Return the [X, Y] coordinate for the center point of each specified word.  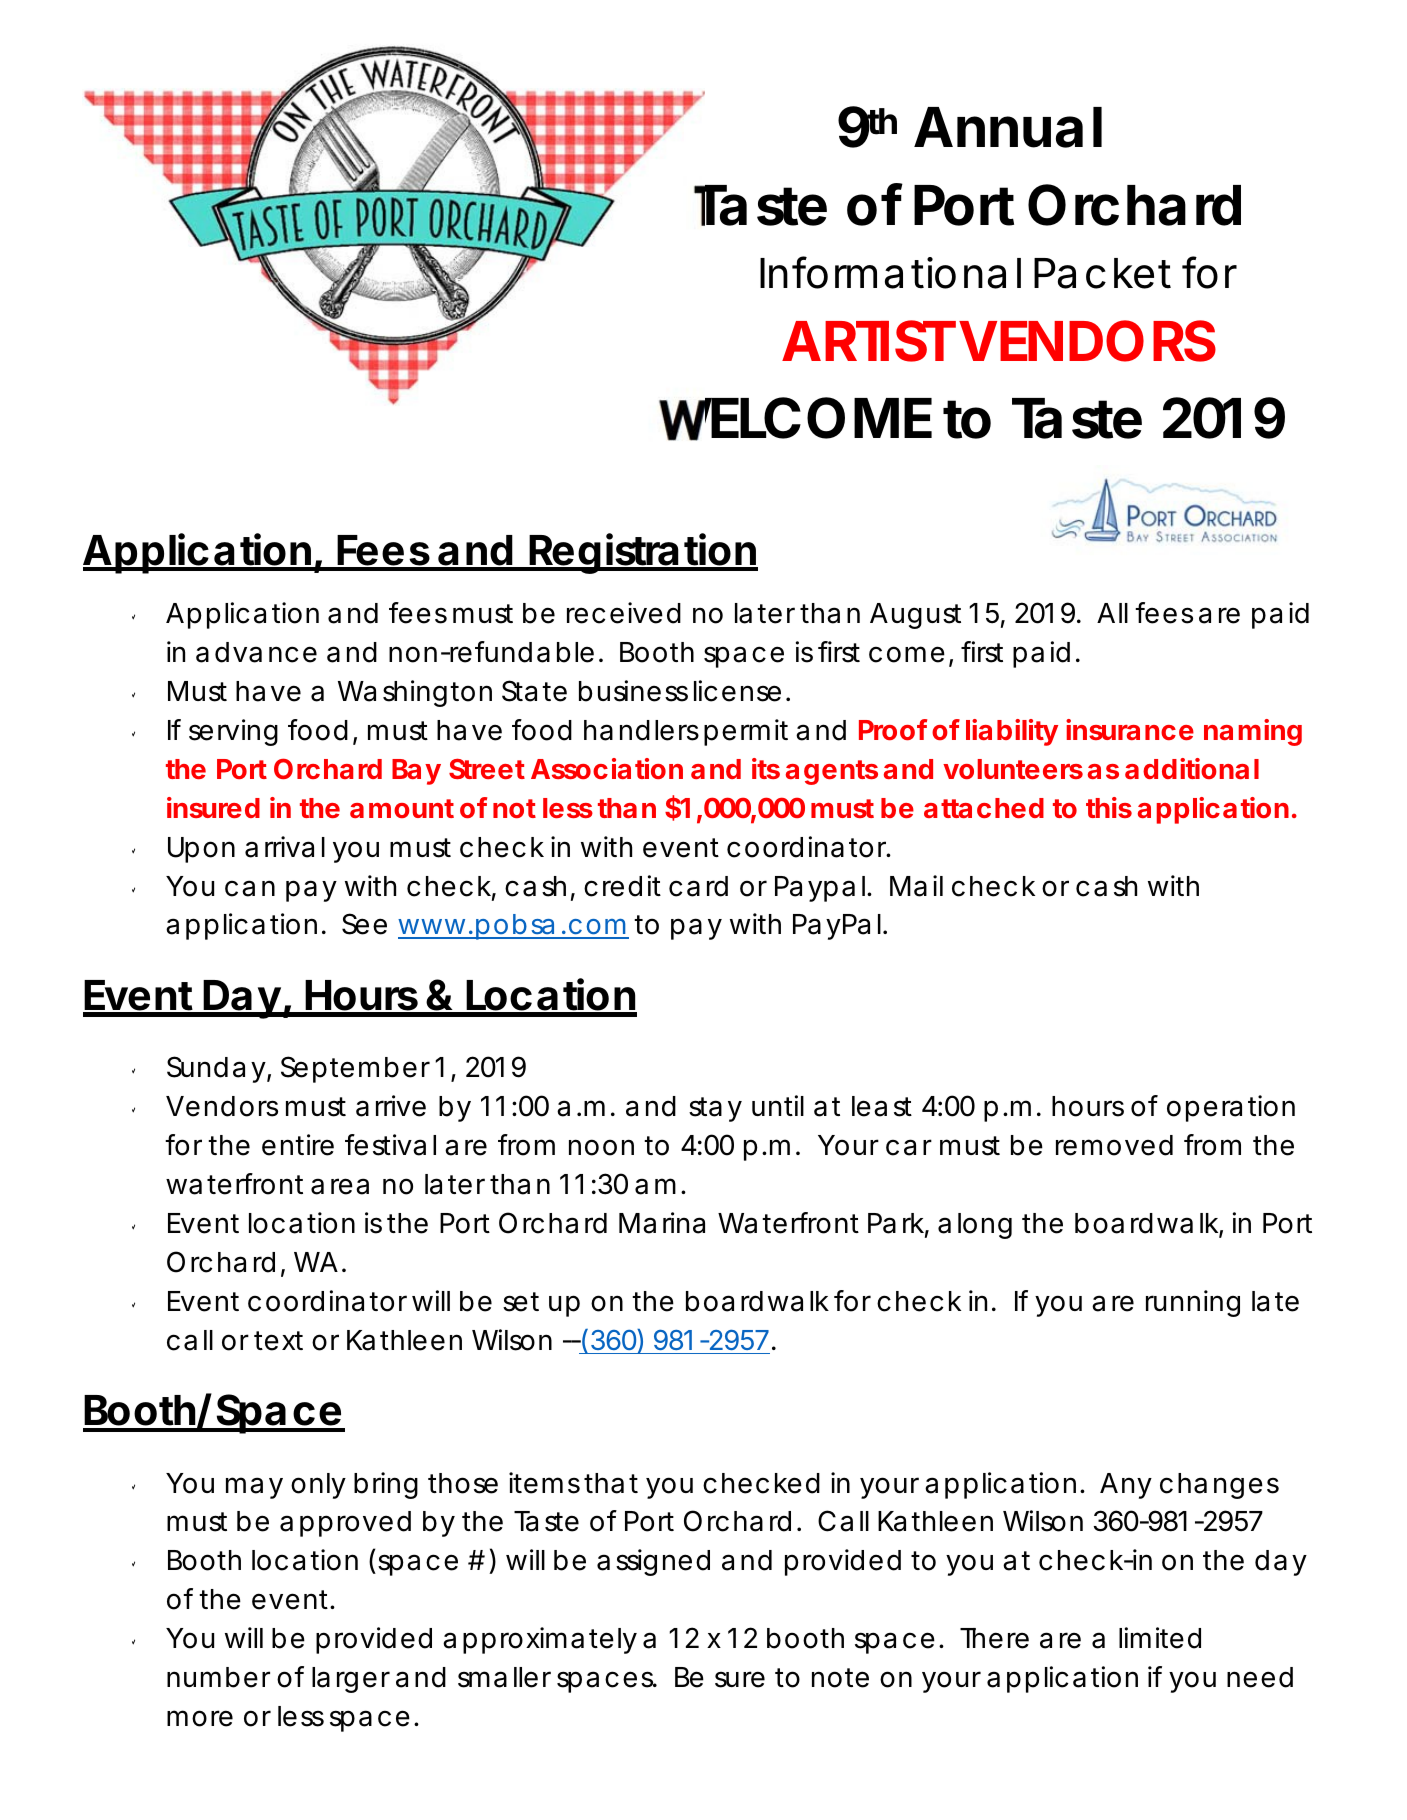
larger [351, 1680]
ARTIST [869, 341]
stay [715, 1109]
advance [256, 652]
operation [1231, 1108]
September [355, 1069]
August [915, 616]
